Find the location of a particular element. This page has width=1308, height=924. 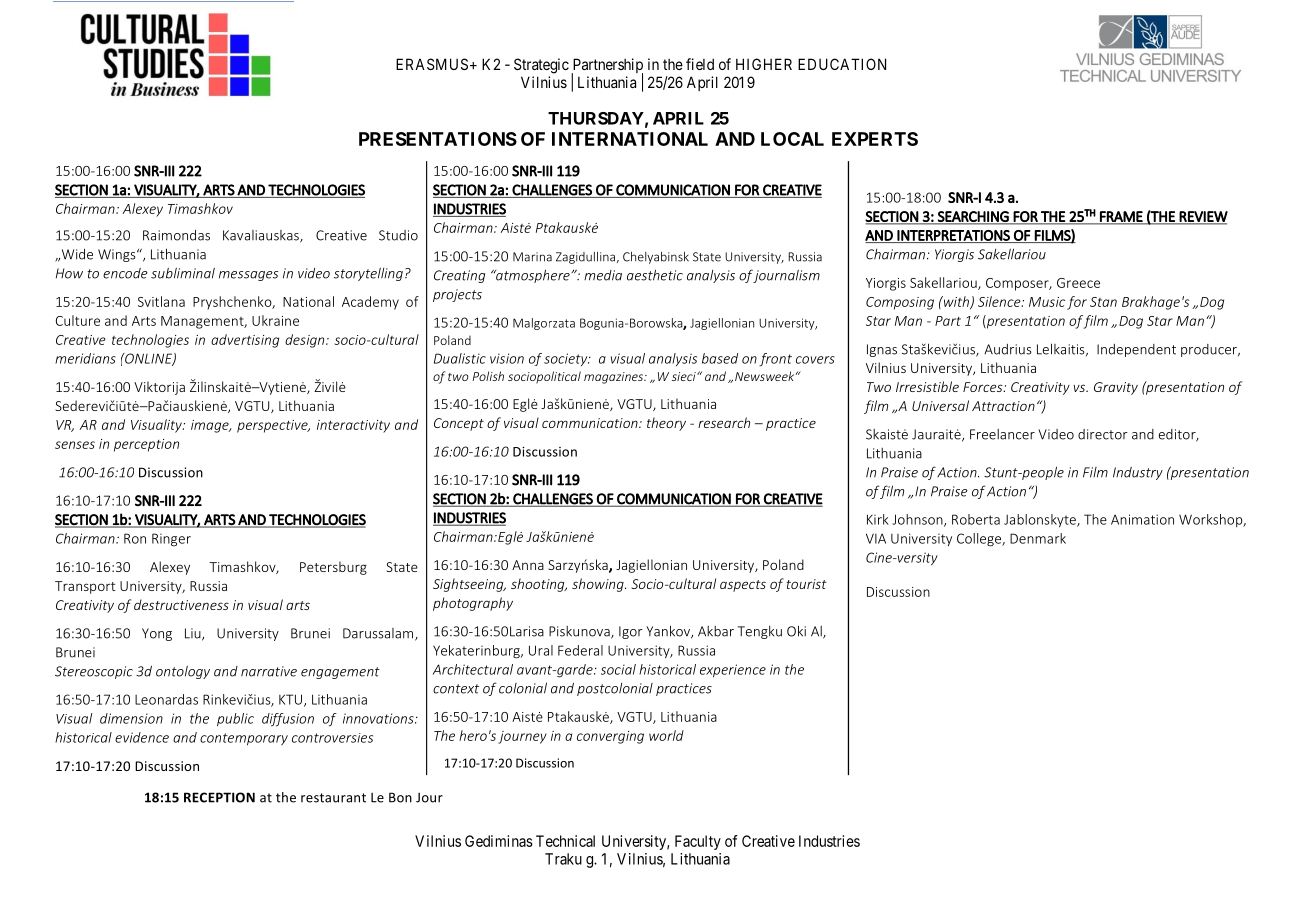

aesthetic is located at coordinates (655, 275).
